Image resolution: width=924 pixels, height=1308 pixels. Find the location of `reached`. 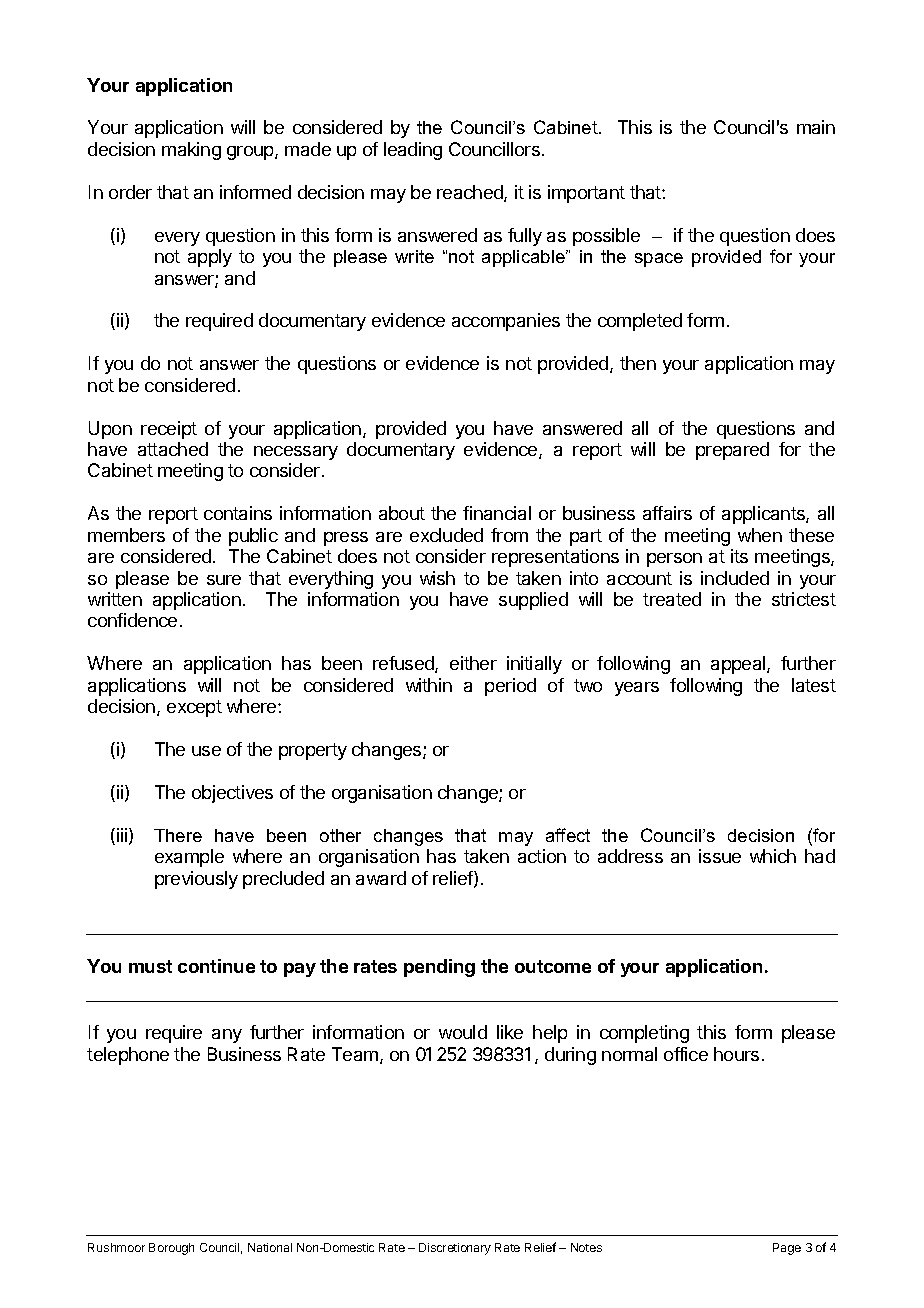

reached is located at coordinates (471, 193).
